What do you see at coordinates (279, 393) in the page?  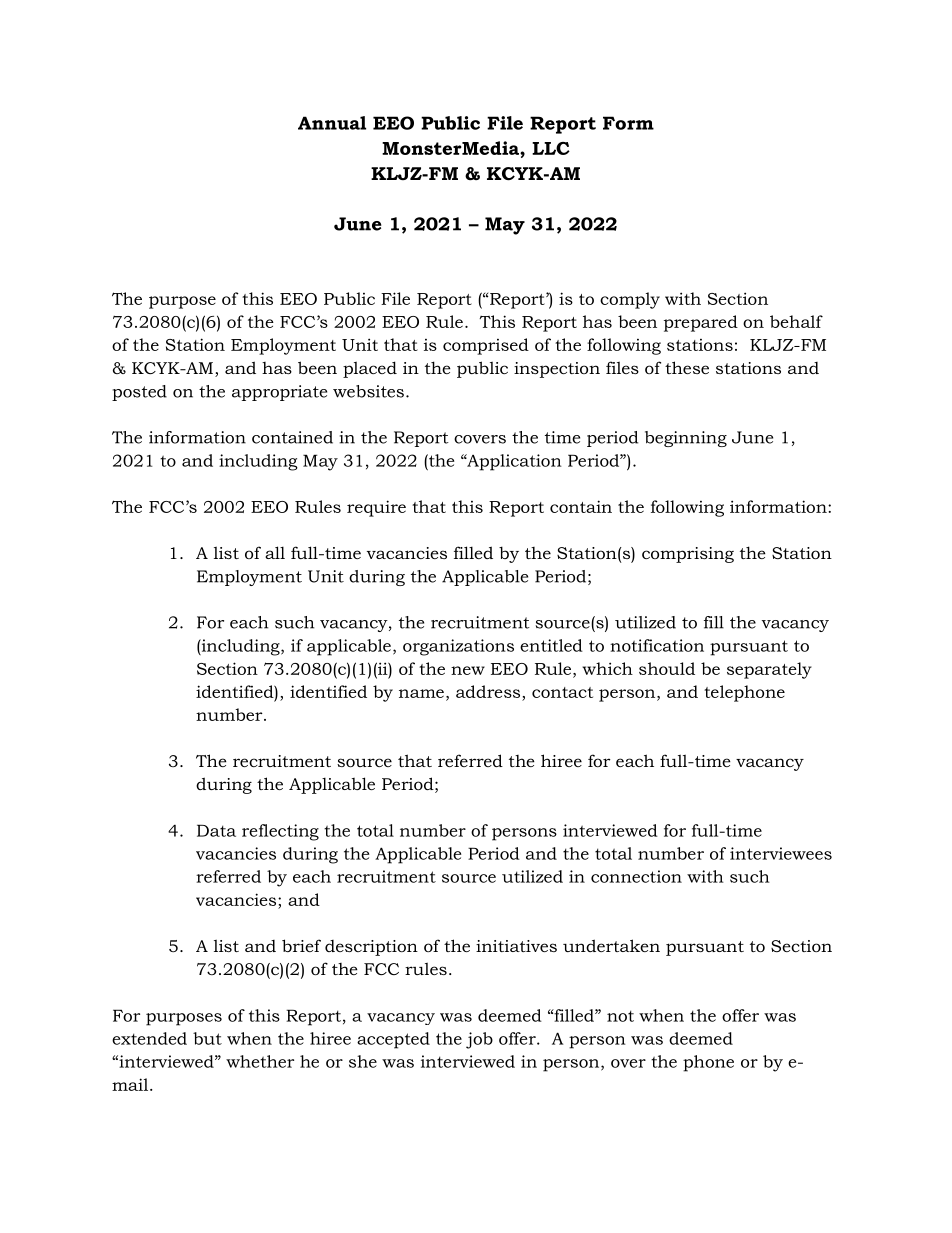 I see `appropriate` at bounding box center [279, 393].
